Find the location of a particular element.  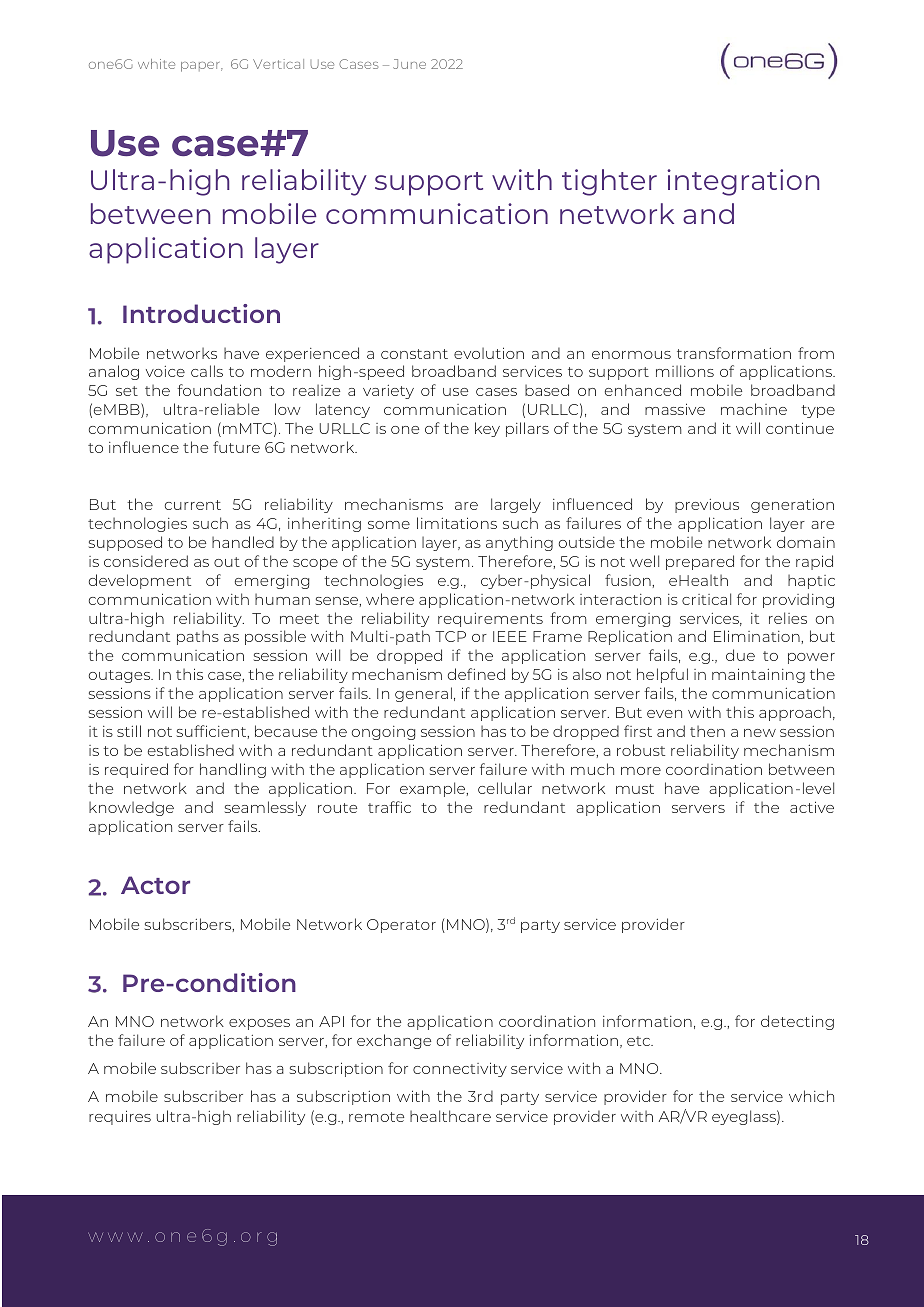

development is located at coordinates (140, 581).
